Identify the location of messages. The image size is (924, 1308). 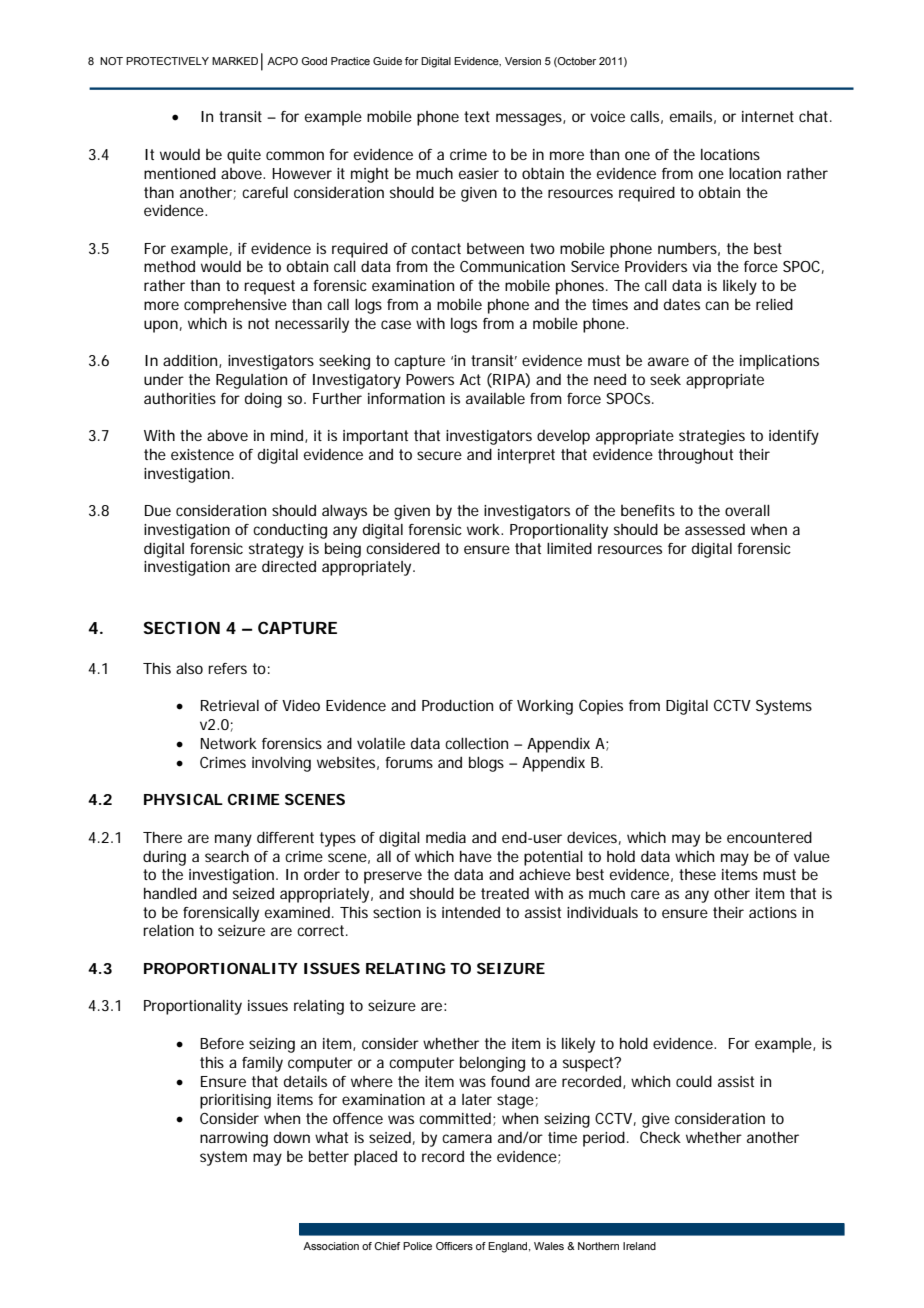
(530, 119).
